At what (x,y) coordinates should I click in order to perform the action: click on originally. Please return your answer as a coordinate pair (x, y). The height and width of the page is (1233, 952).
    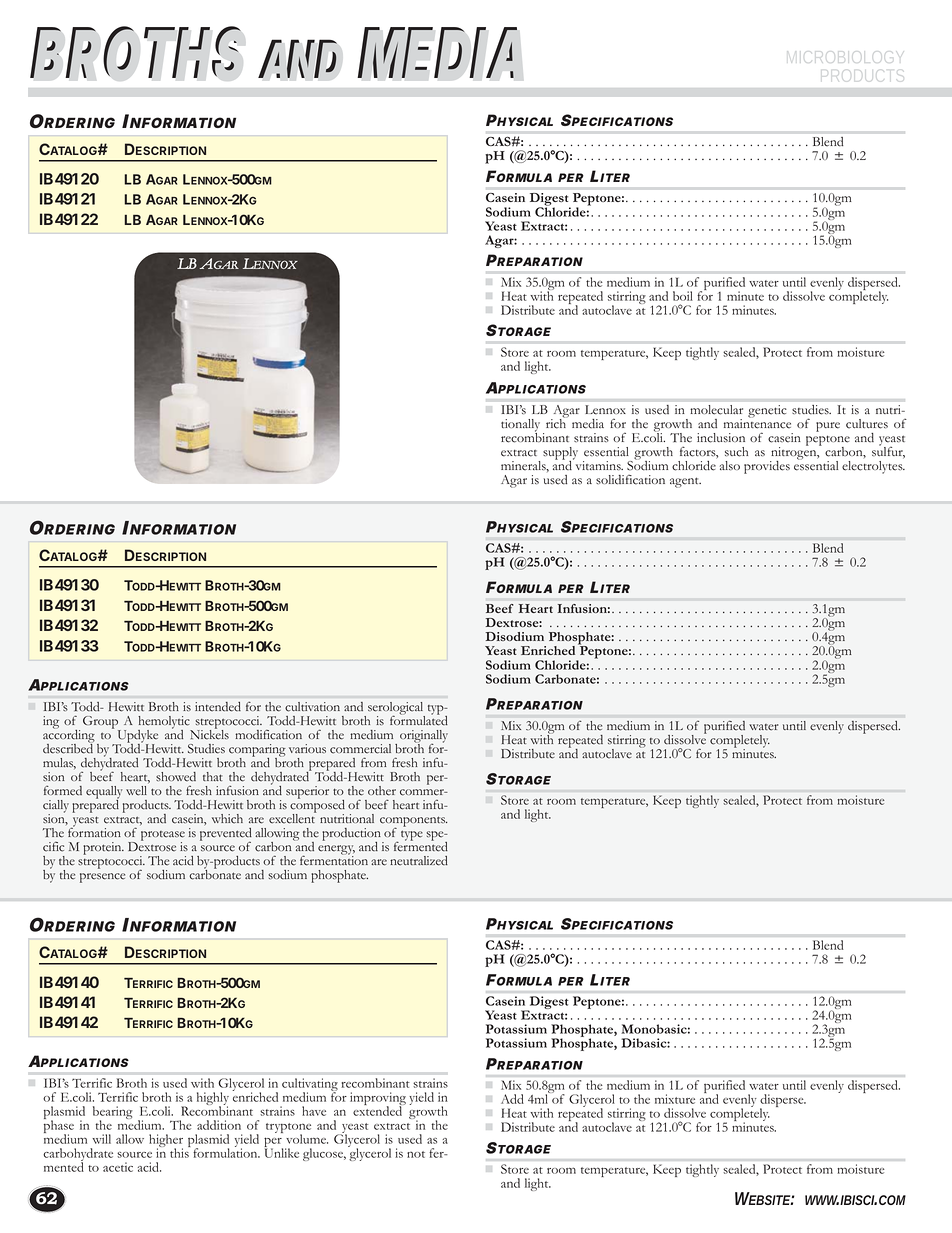
    Looking at the image, I should click on (424, 737).
